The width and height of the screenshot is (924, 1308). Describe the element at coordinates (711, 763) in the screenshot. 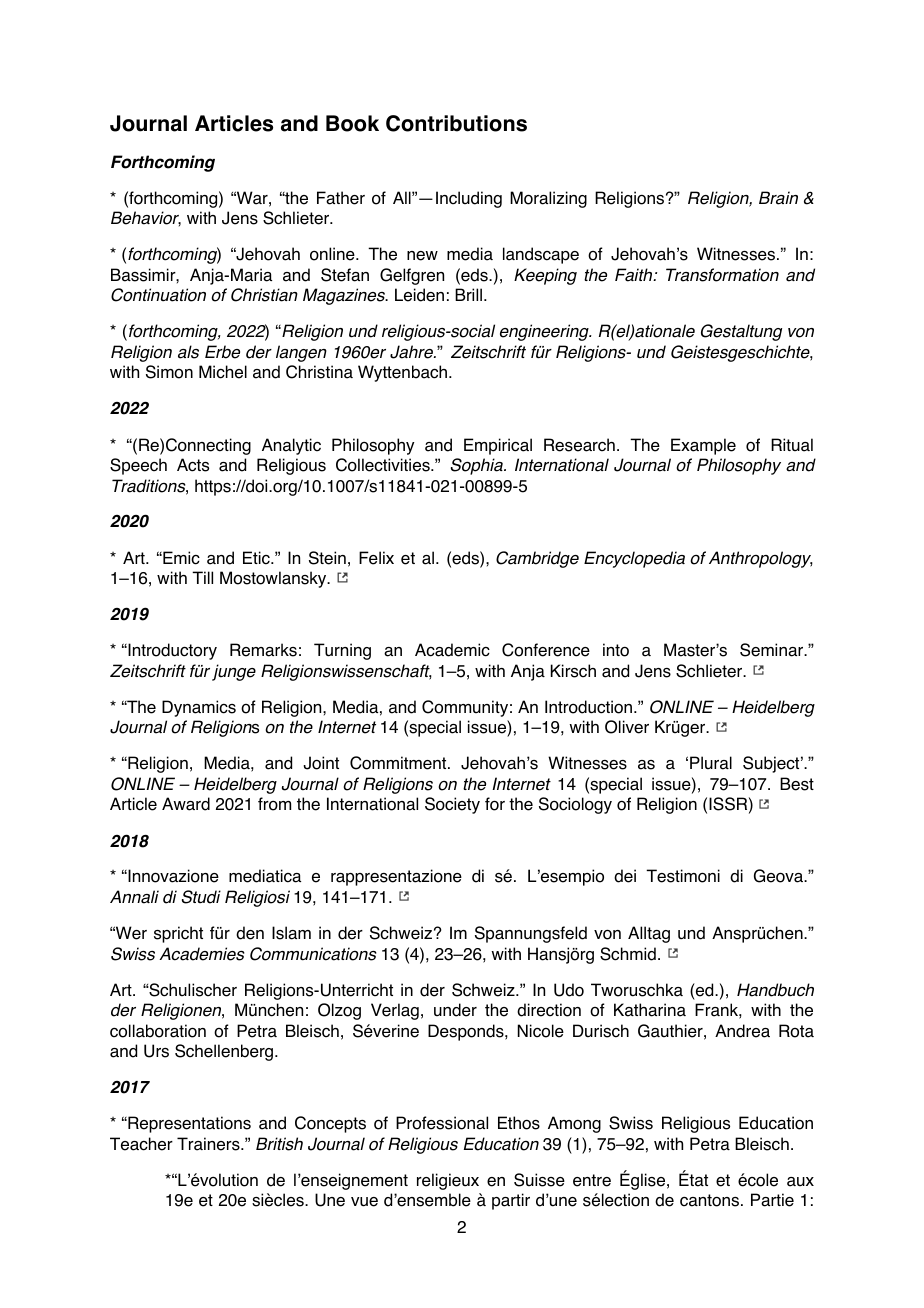

I see `Plural` at that location.
